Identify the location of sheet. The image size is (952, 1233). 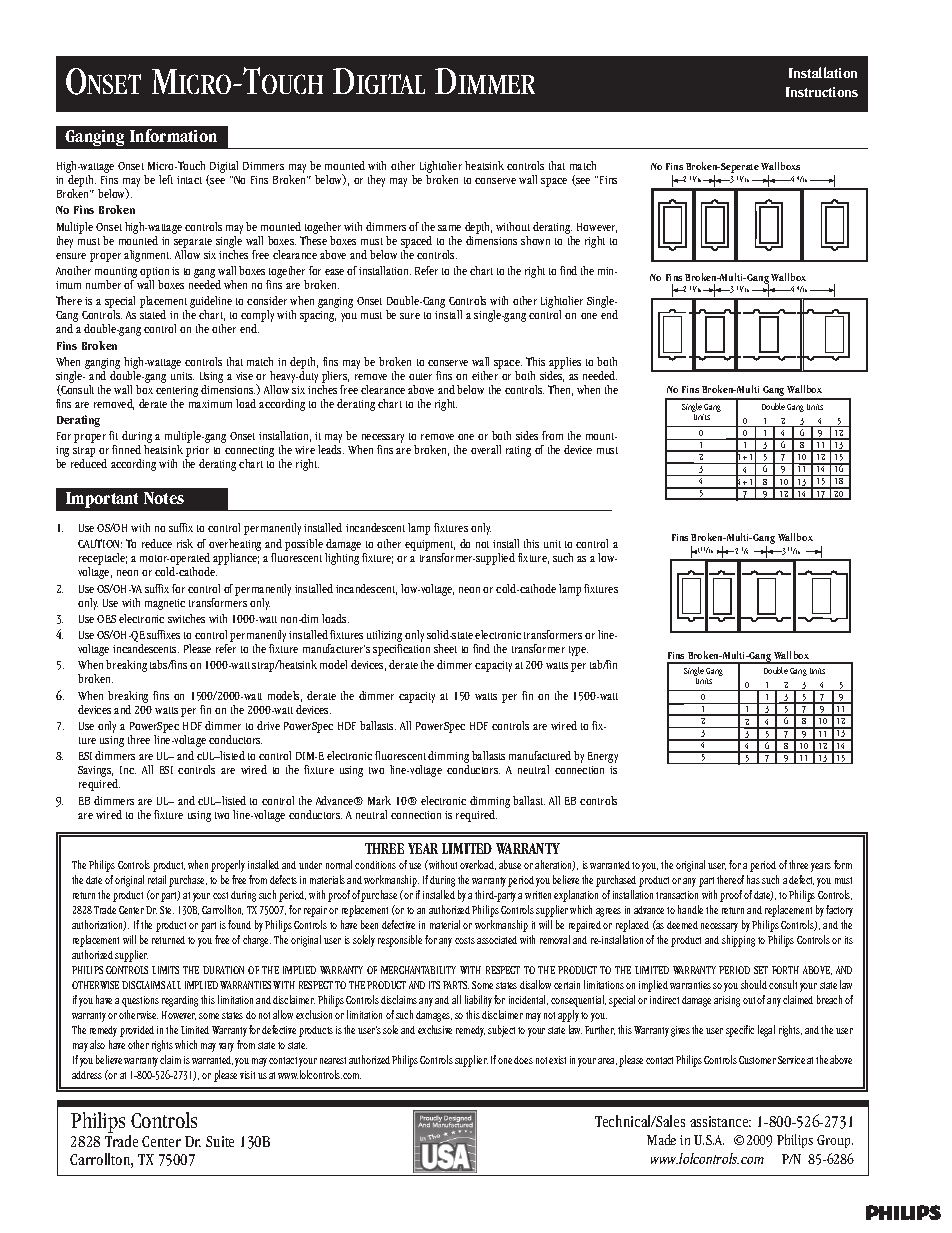
(445, 648).
